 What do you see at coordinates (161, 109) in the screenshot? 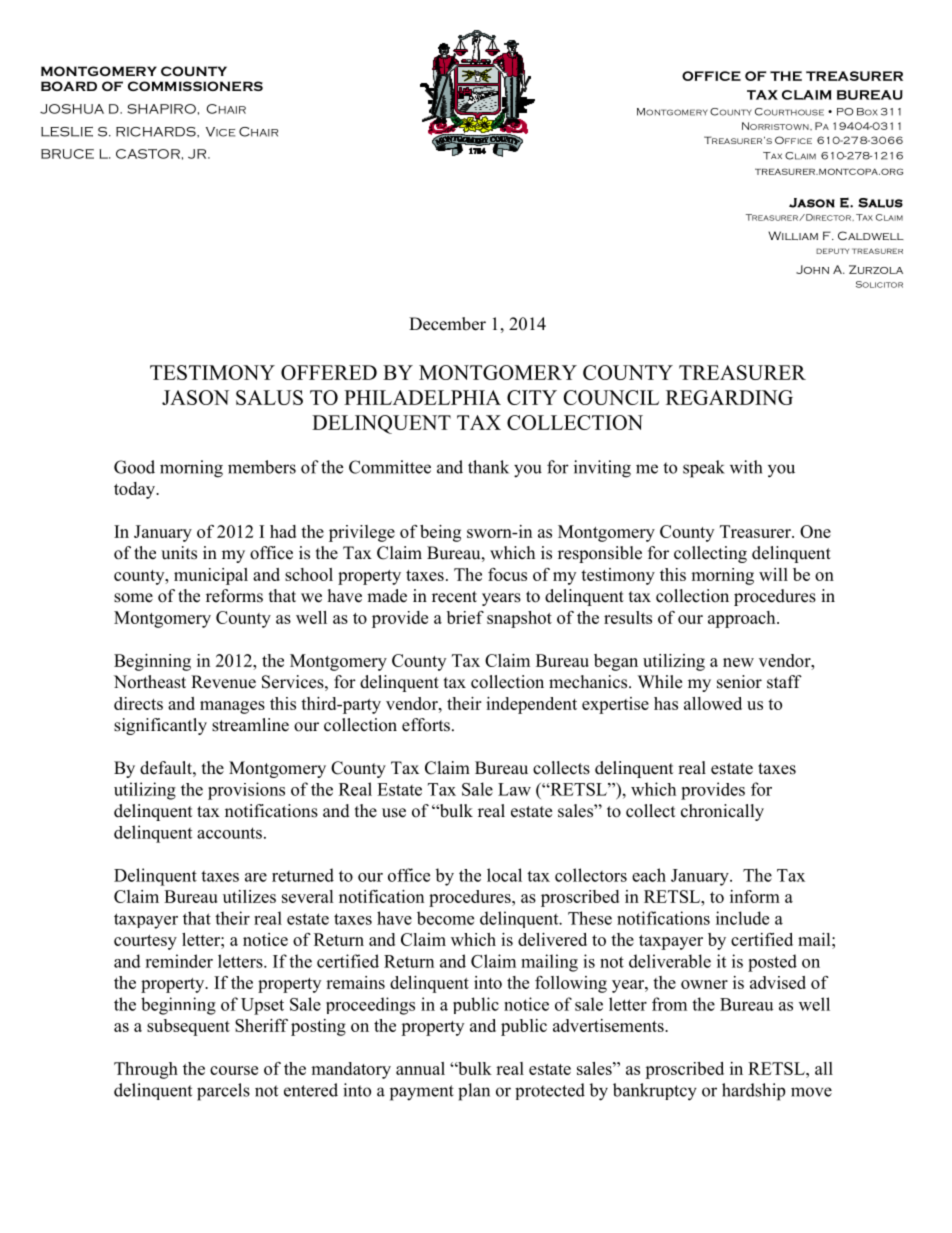
I see `SHAPIRO` at bounding box center [161, 109].
